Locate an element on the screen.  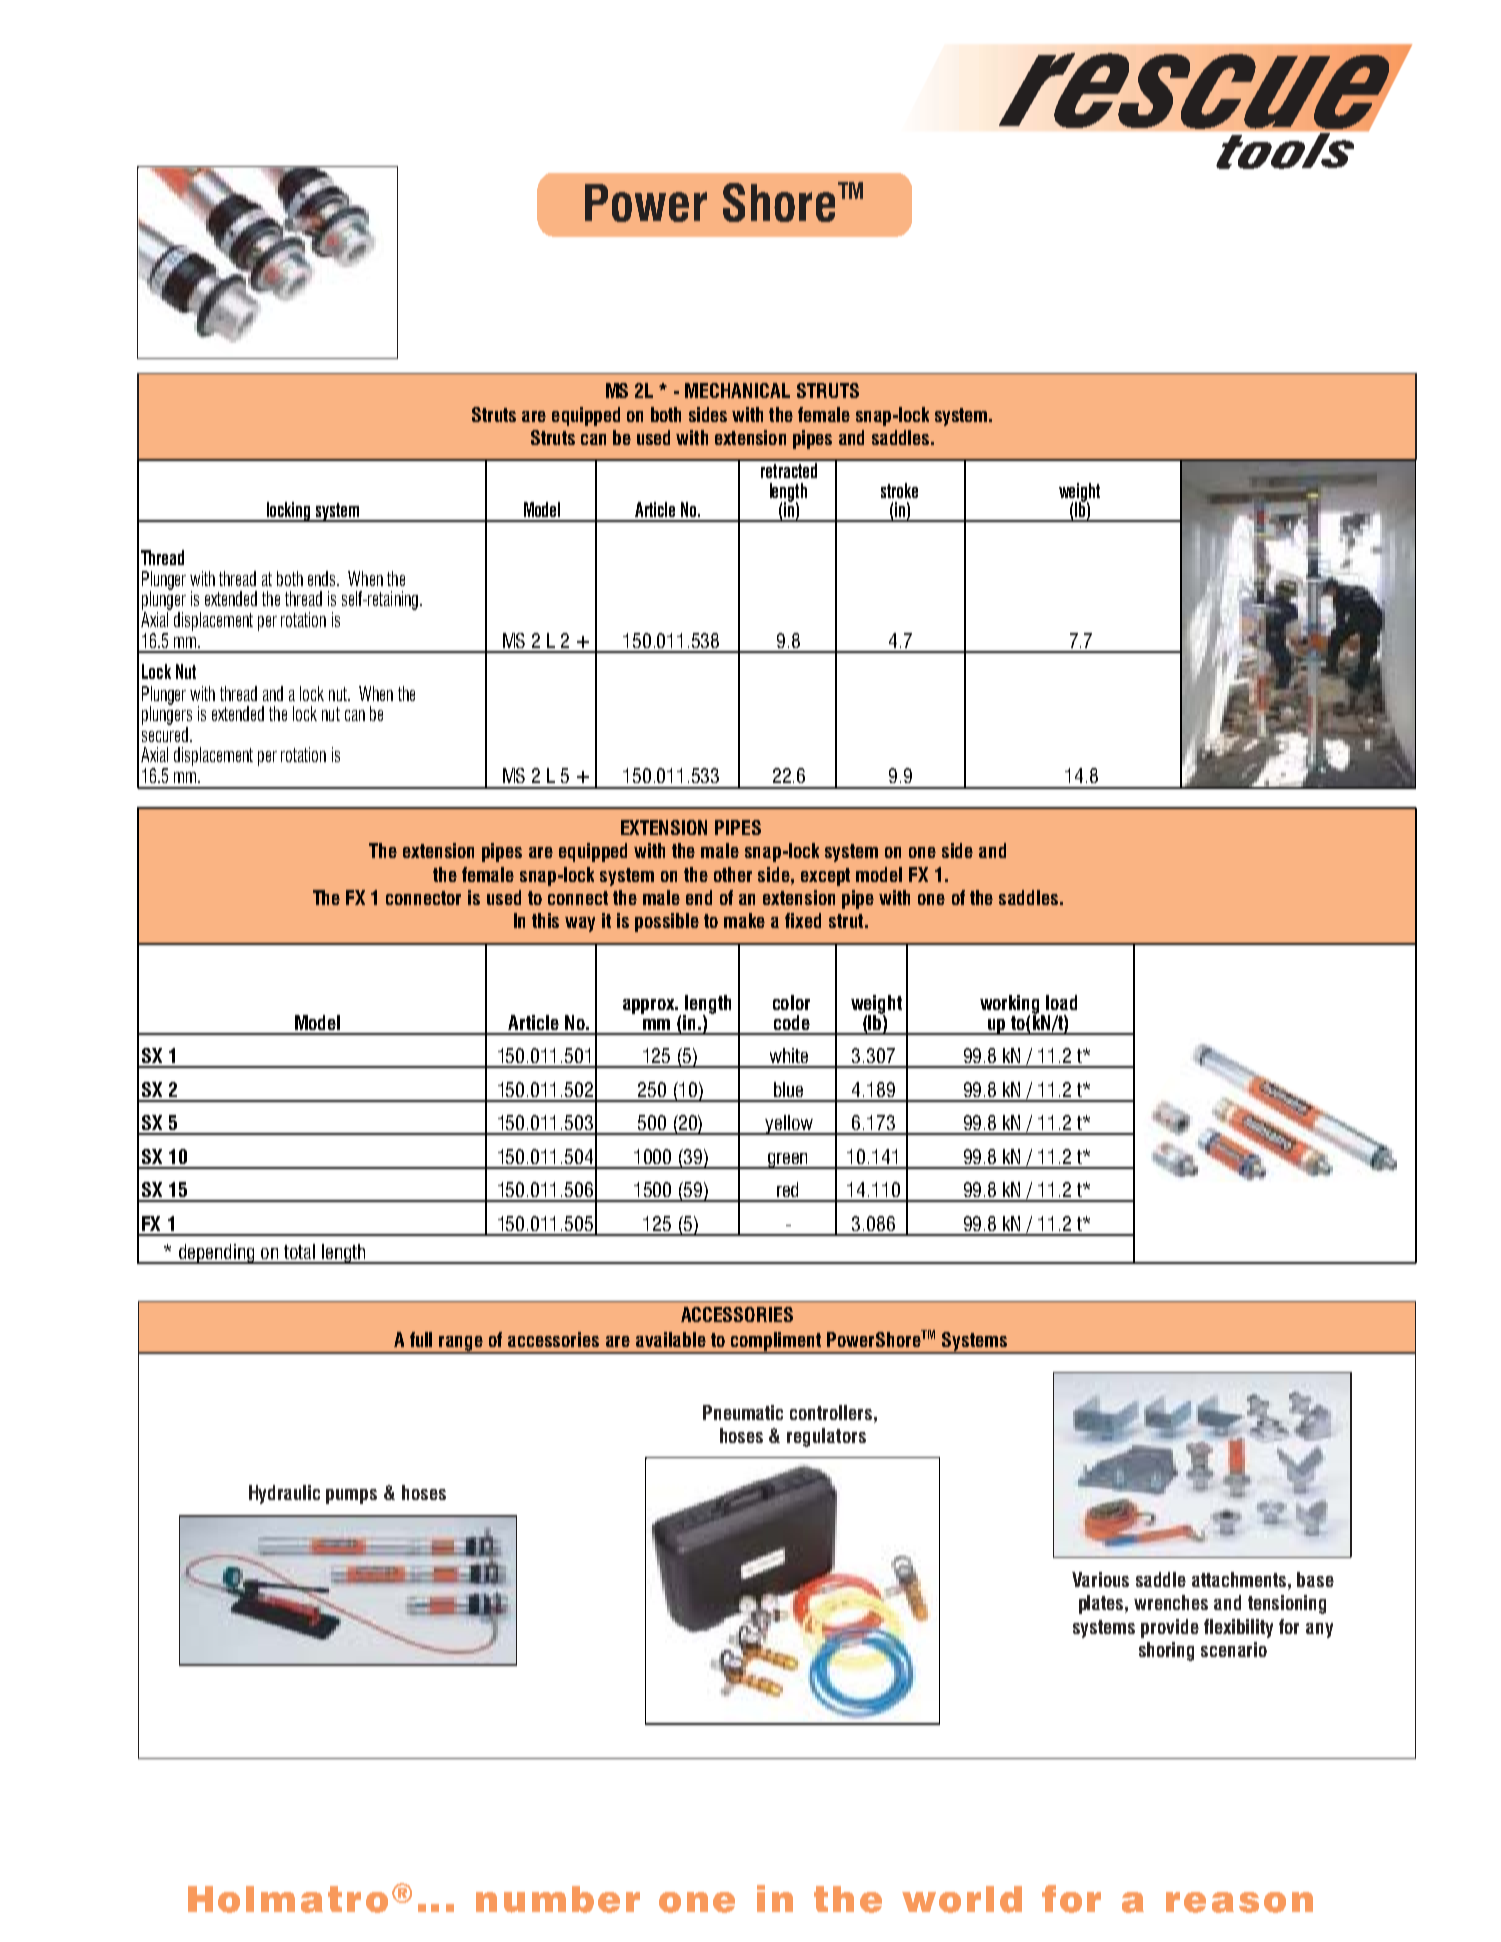
color is located at coordinates (791, 1002).
